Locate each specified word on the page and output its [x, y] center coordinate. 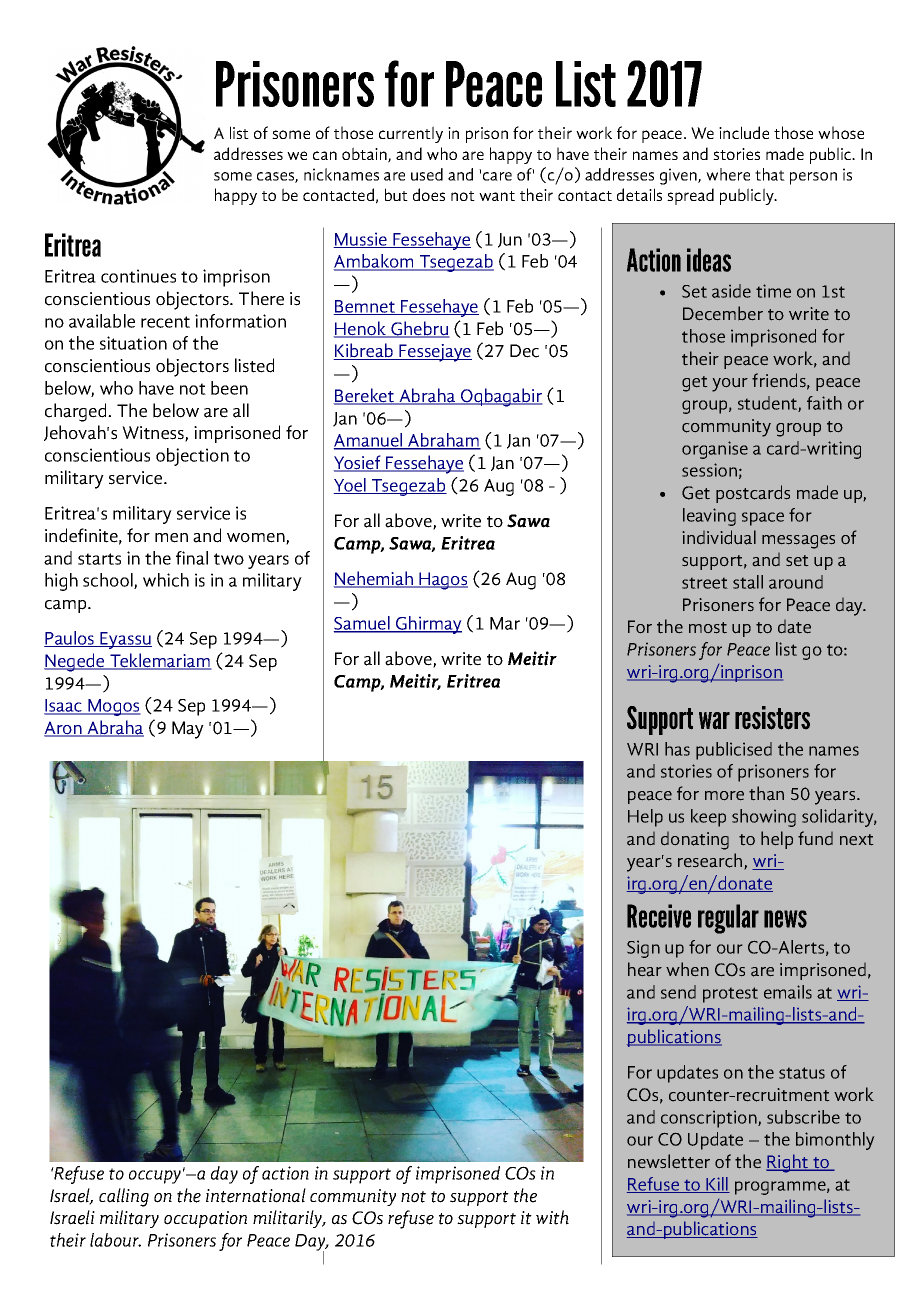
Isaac [64, 707]
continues [138, 276]
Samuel [362, 624]
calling [124, 1197]
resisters [772, 718]
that [770, 174]
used [427, 174]
